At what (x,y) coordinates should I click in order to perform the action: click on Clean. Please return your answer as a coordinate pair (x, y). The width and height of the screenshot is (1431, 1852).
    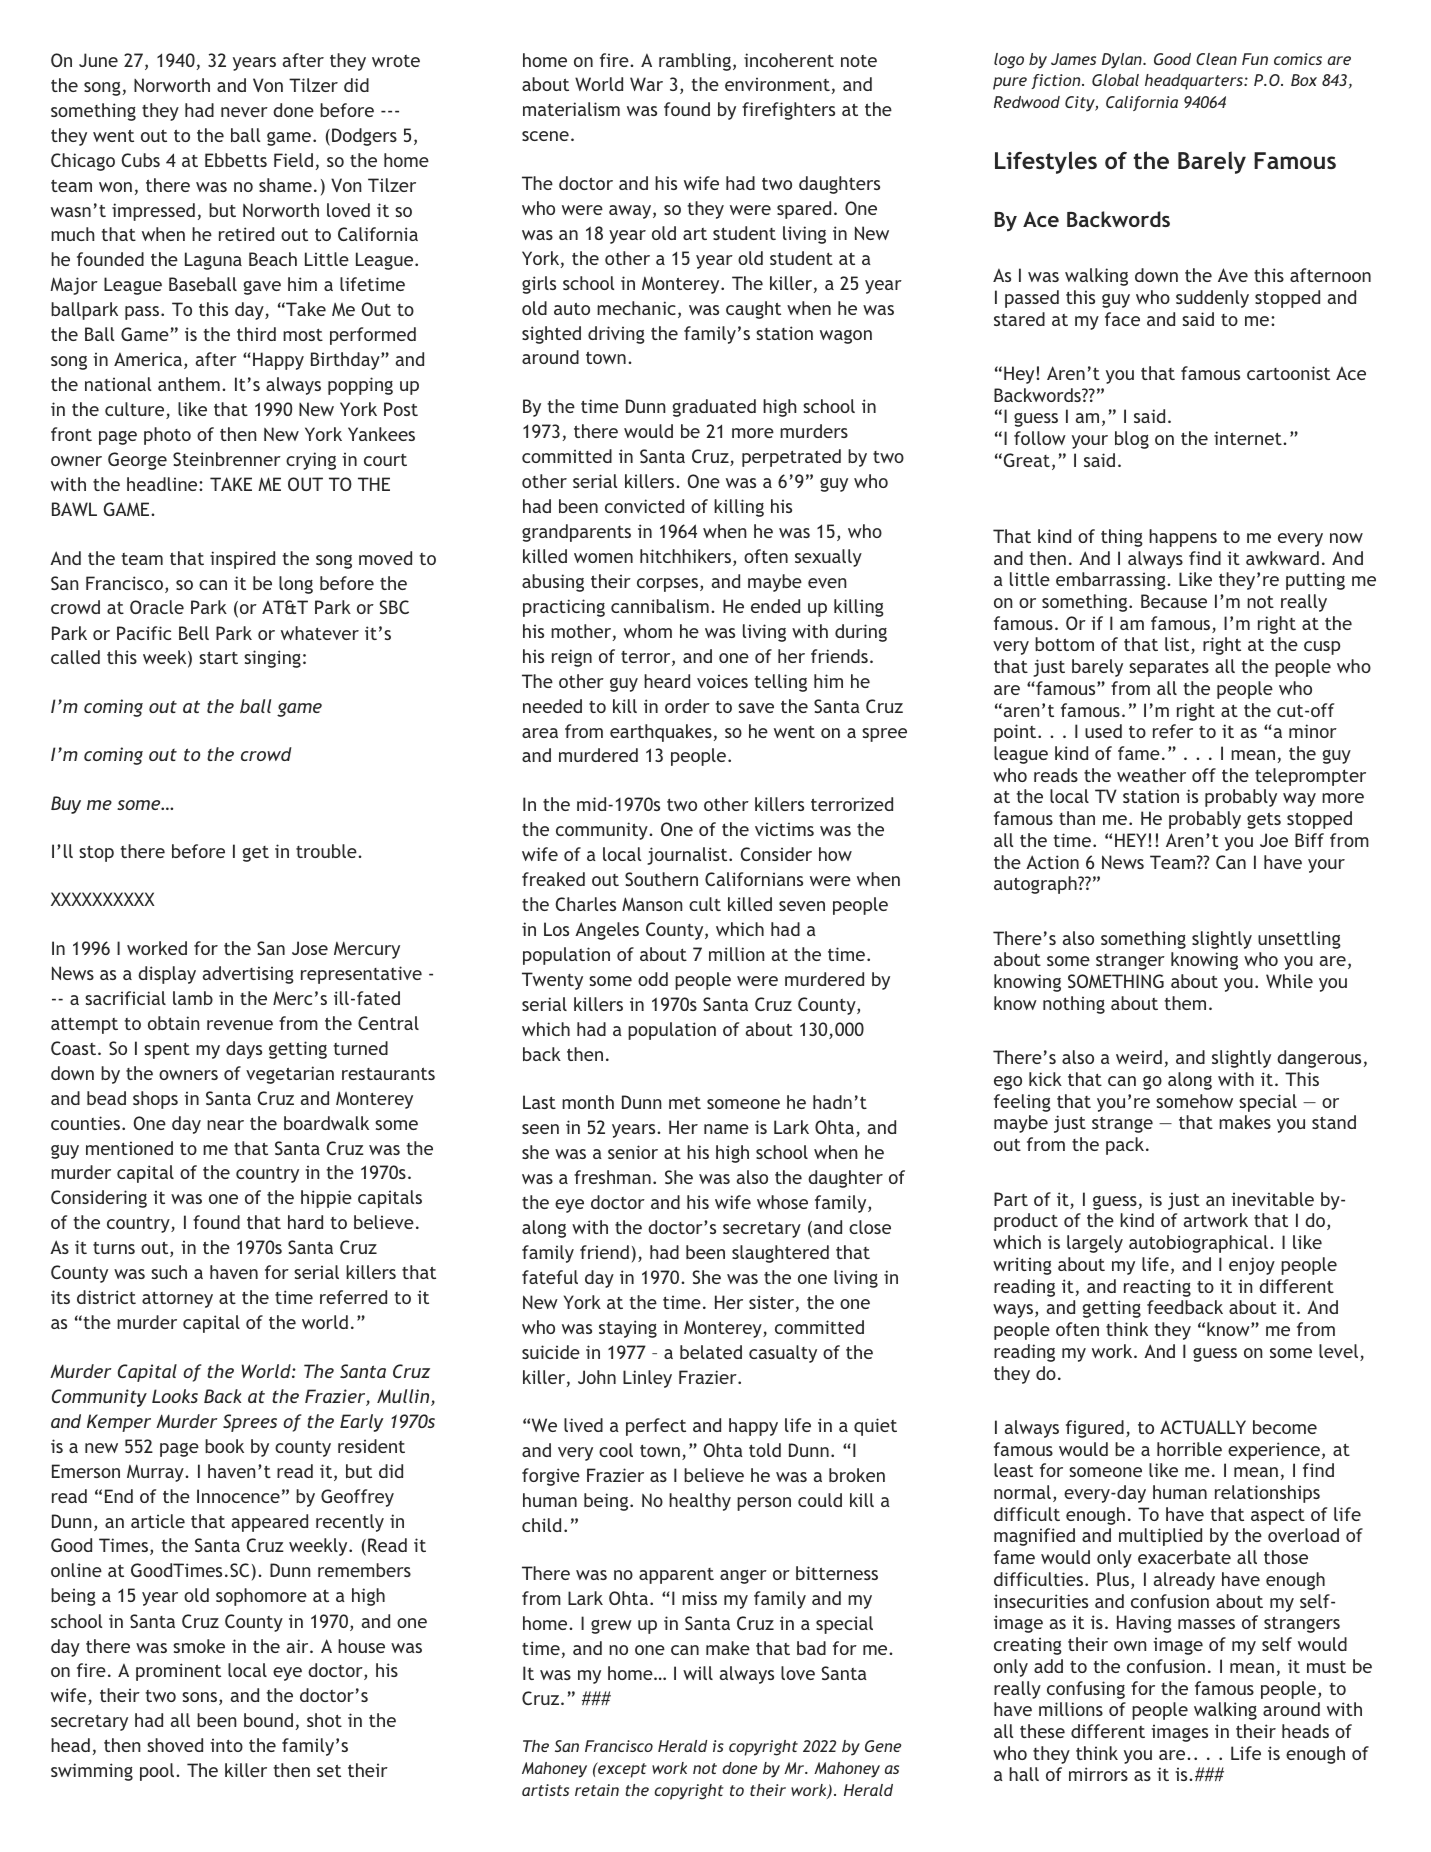
    Looking at the image, I should click on (1216, 59).
